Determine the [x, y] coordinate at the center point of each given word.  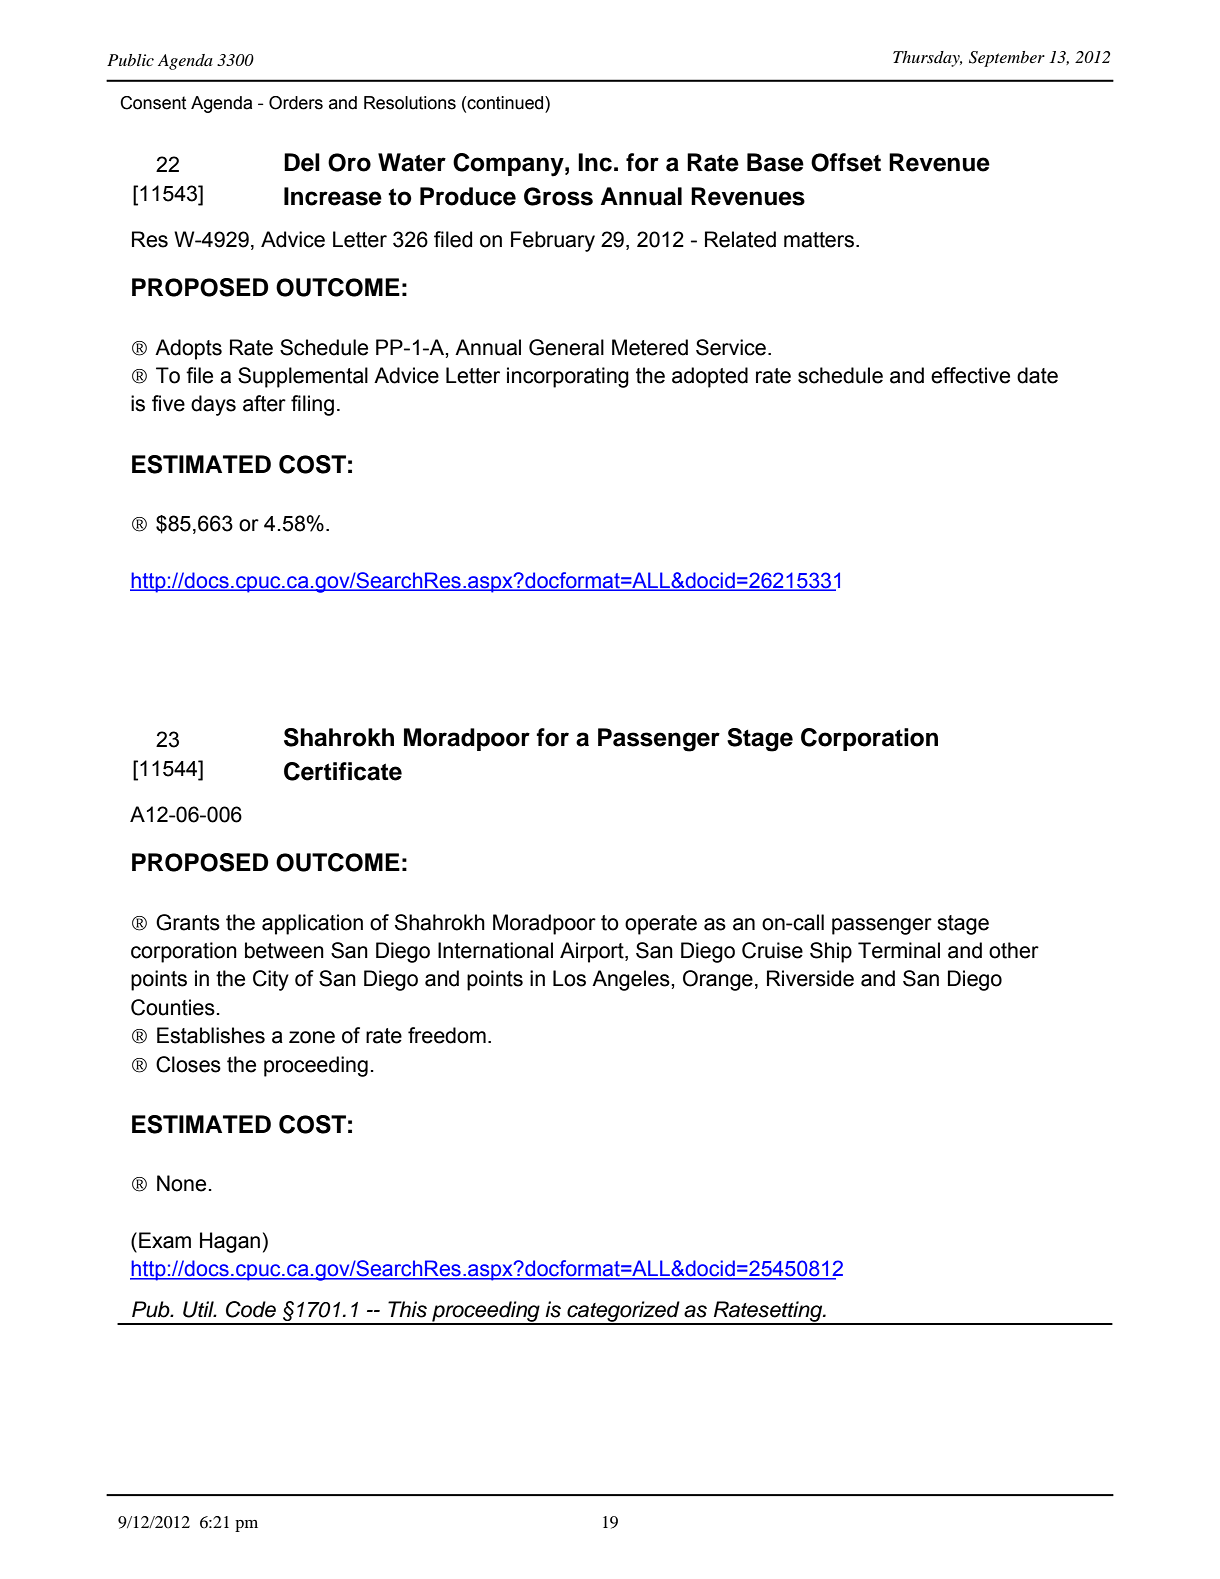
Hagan [230, 1242]
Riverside [810, 978]
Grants [188, 922]
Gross [558, 196]
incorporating [568, 377]
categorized [623, 1312]
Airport [593, 952]
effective [970, 375]
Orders [296, 103]
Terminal [899, 950]
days [213, 405]
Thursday [927, 59]
